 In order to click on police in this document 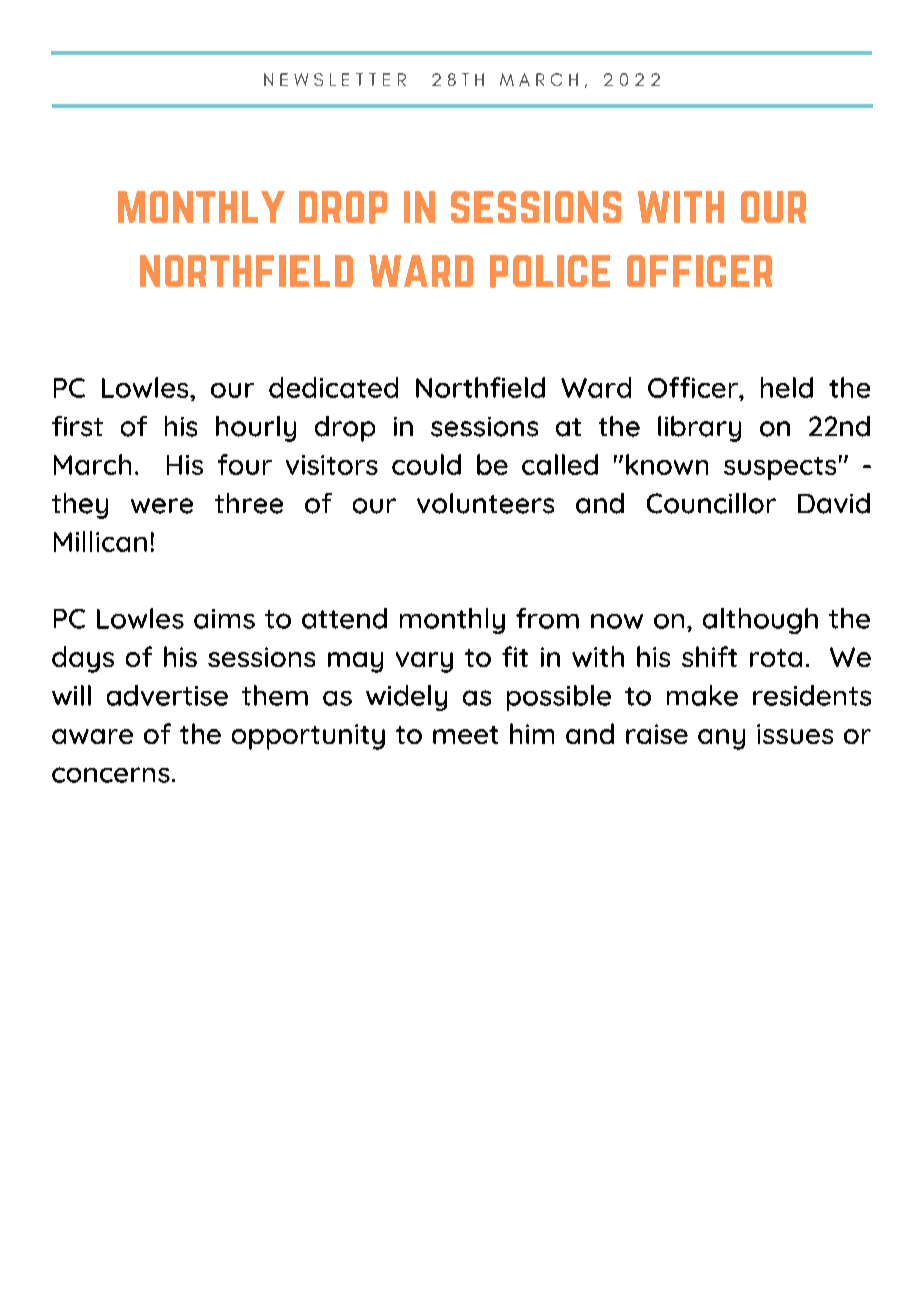, I will do `click(550, 271)`.
